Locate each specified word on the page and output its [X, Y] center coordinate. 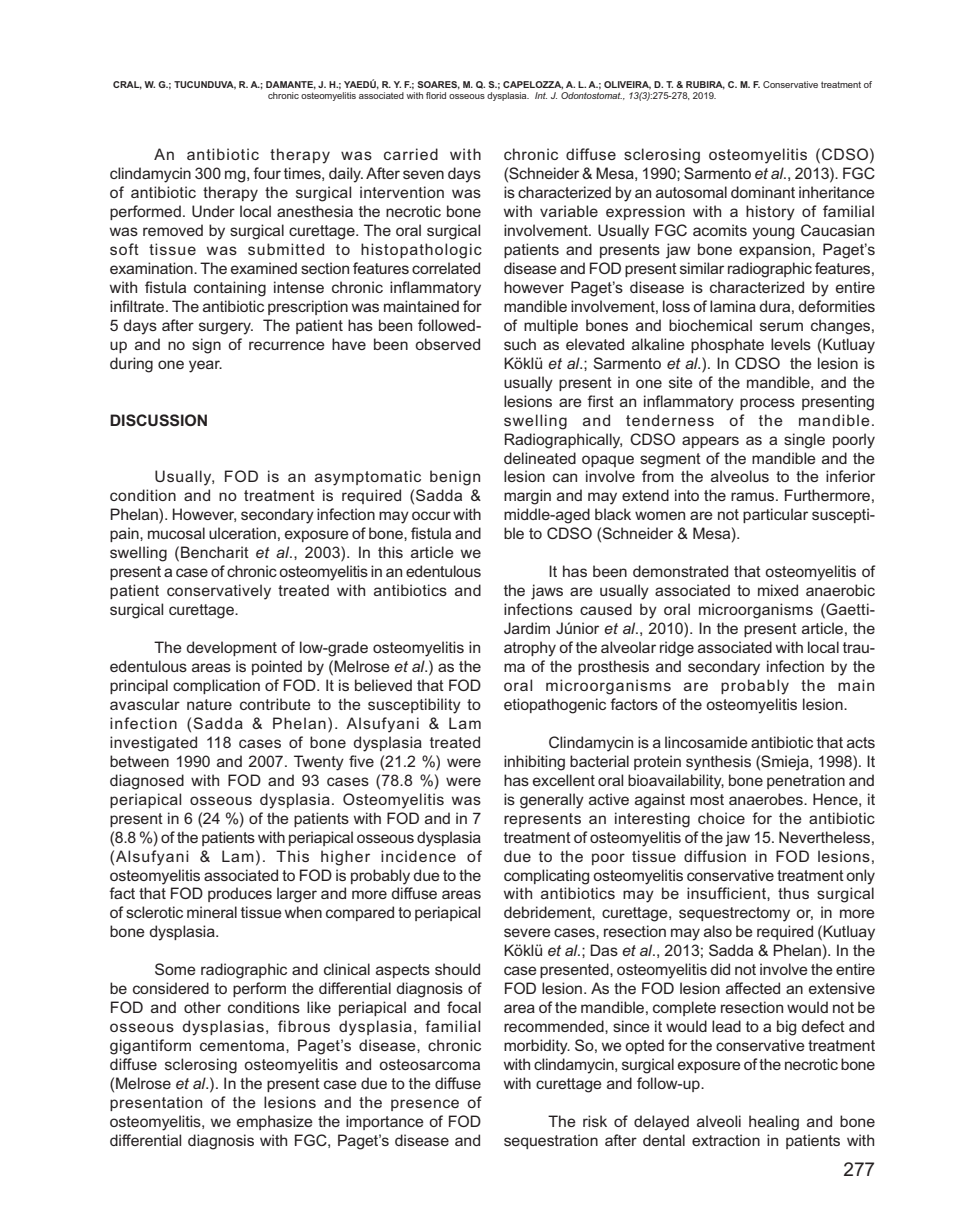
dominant [763, 192]
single [804, 441]
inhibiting [534, 763]
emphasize [275, 1122]
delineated [540, 458]
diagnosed [147, 782]
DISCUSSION [158, 420]
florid [436, 95]
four [267, 173]
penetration [806, 781]
